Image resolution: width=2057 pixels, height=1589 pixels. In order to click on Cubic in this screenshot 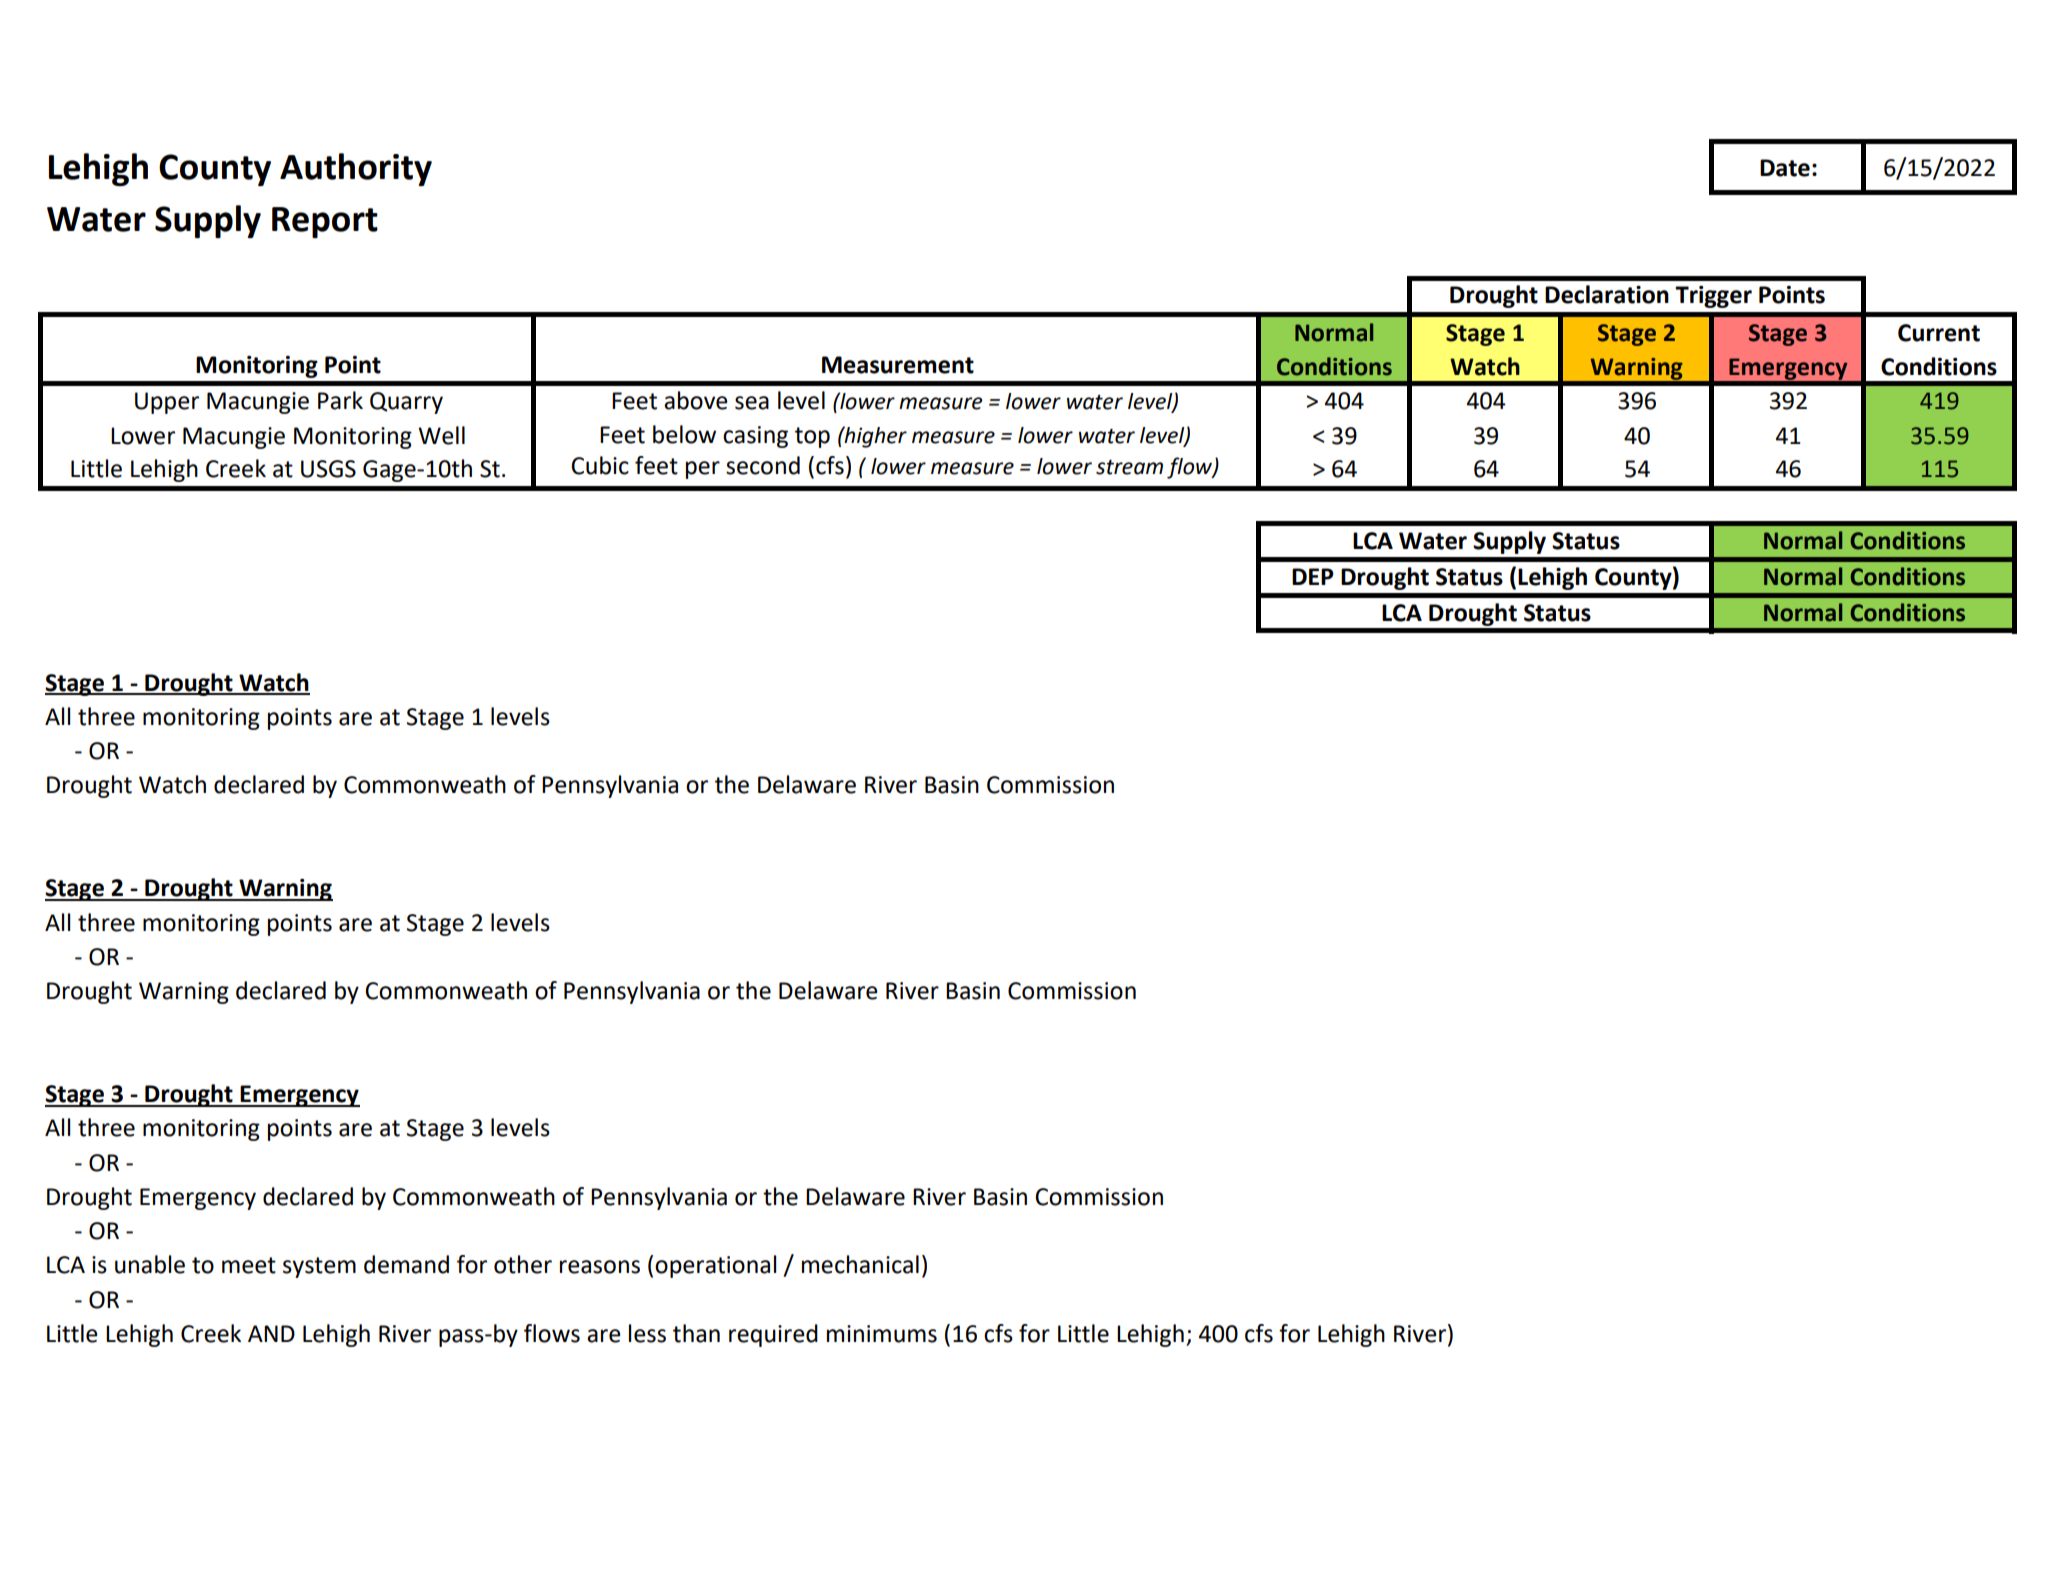, I will do `click(600, 465)`.
